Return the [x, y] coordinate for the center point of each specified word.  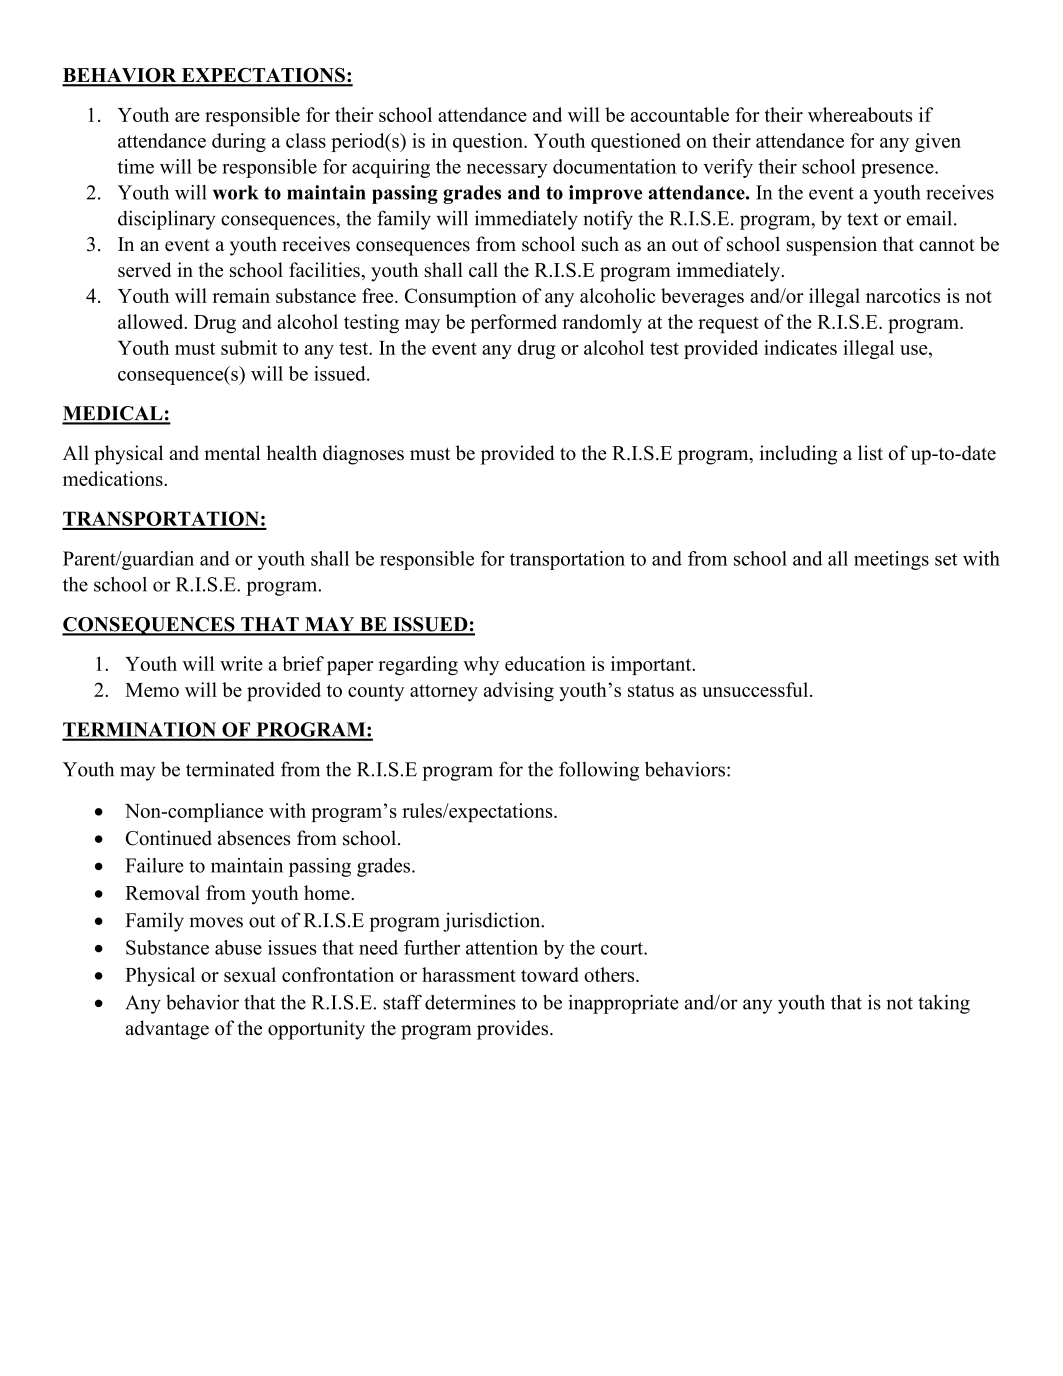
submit [249, 347]
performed [513, 324]
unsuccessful [755, 689]
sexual [250, 974]
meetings [891, 560]
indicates [800, 347]
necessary [507, 171]
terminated [230, 769]
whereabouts [860, 114]
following [599, 771]
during [239, 142]
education [545, 663]
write [241, 663]
